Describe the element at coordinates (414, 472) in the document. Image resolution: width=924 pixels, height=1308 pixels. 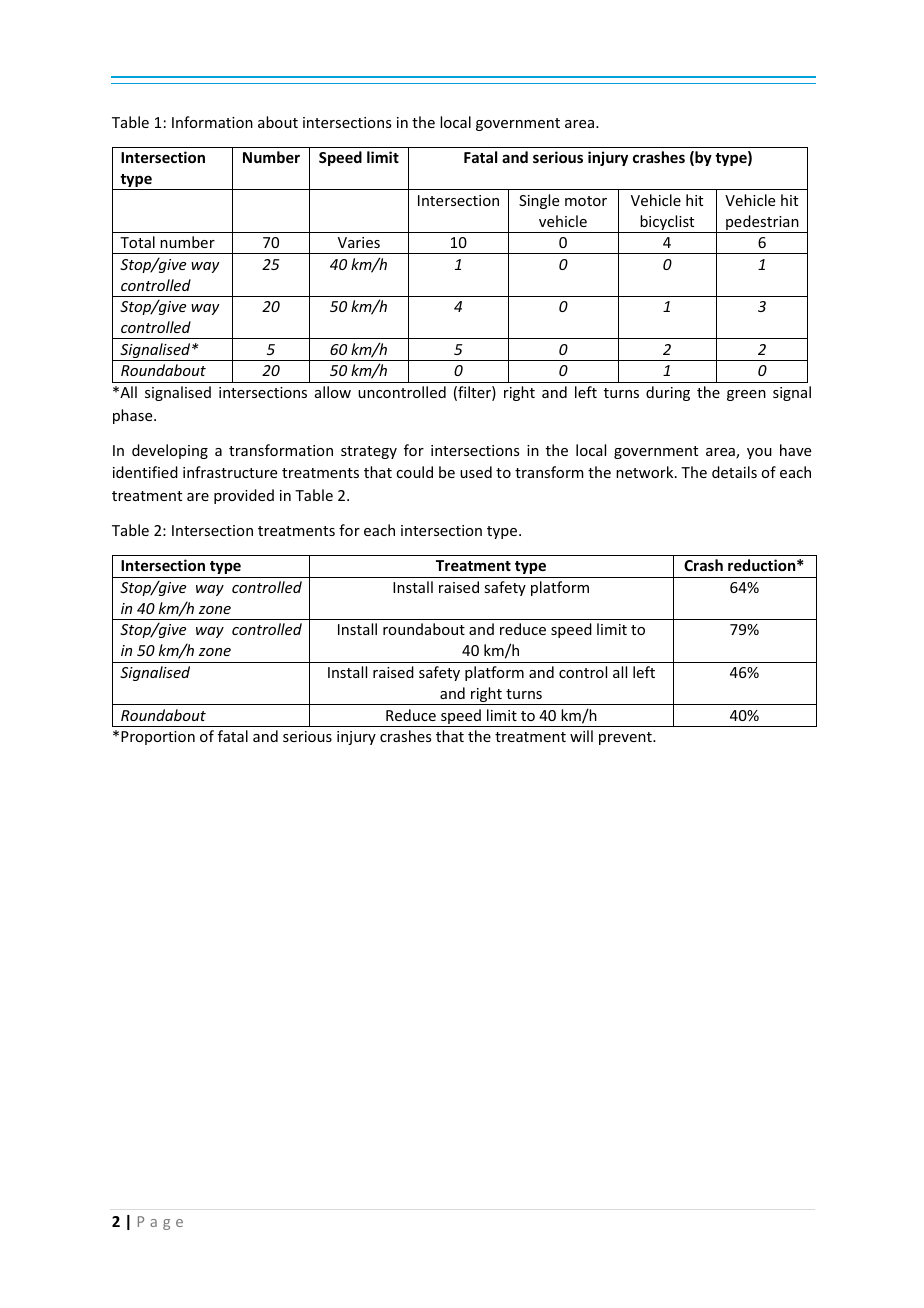
I see `could` at that location.
